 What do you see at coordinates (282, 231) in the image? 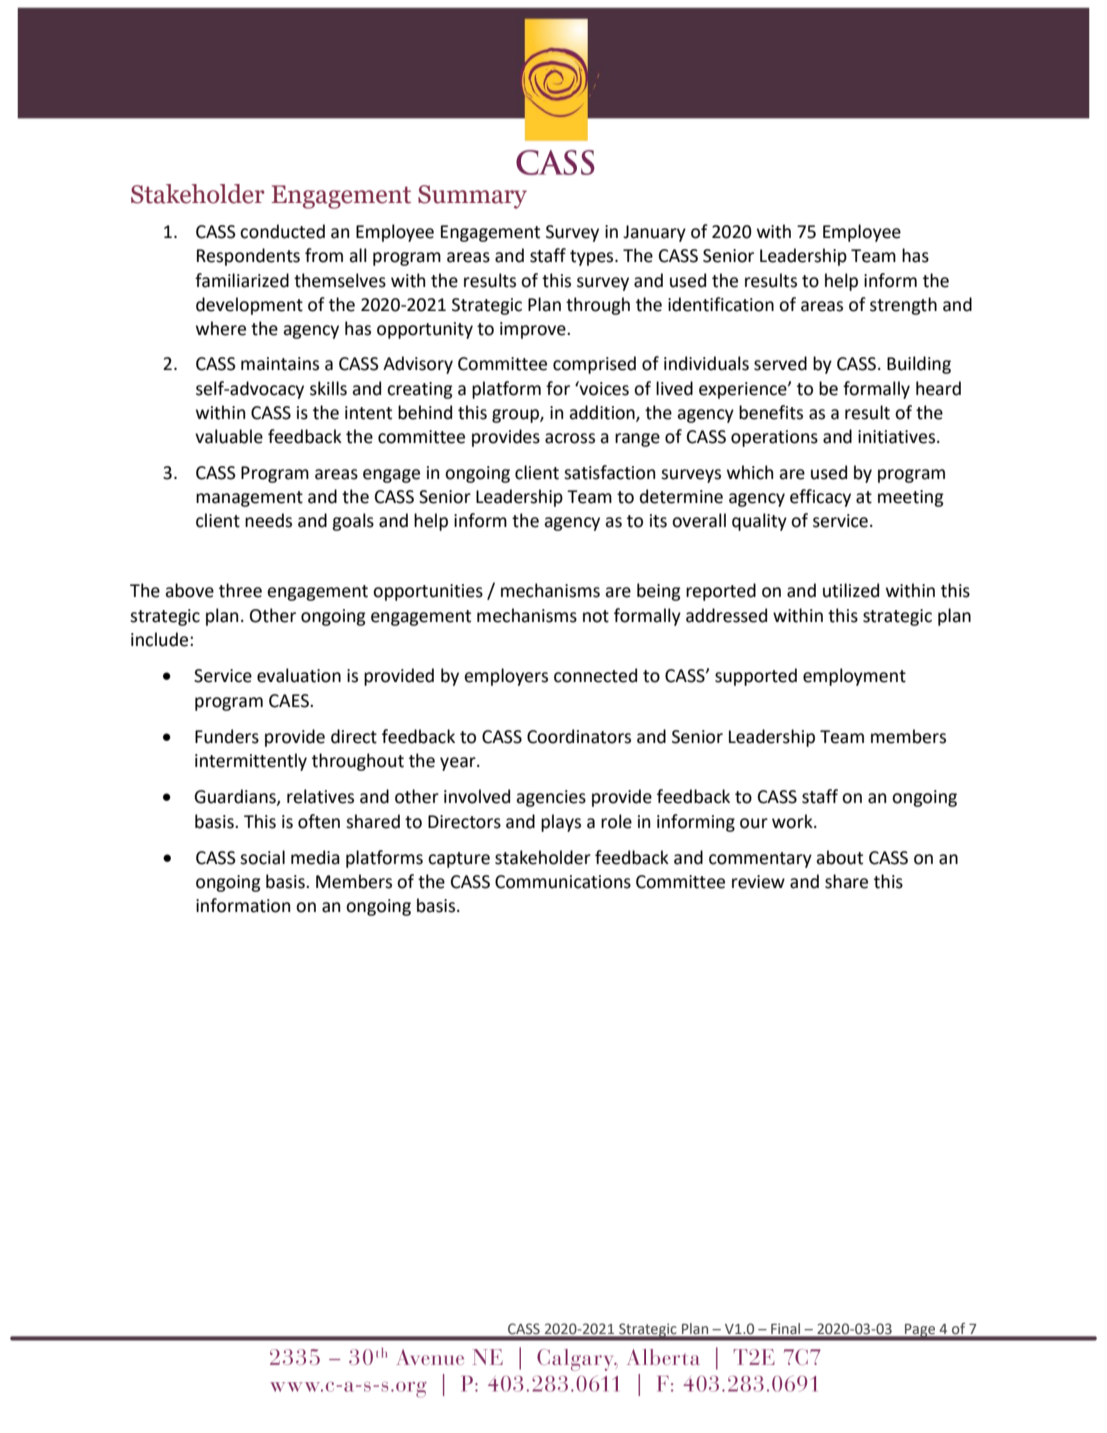
I see `conducted` at bounding box center [282, 231].
